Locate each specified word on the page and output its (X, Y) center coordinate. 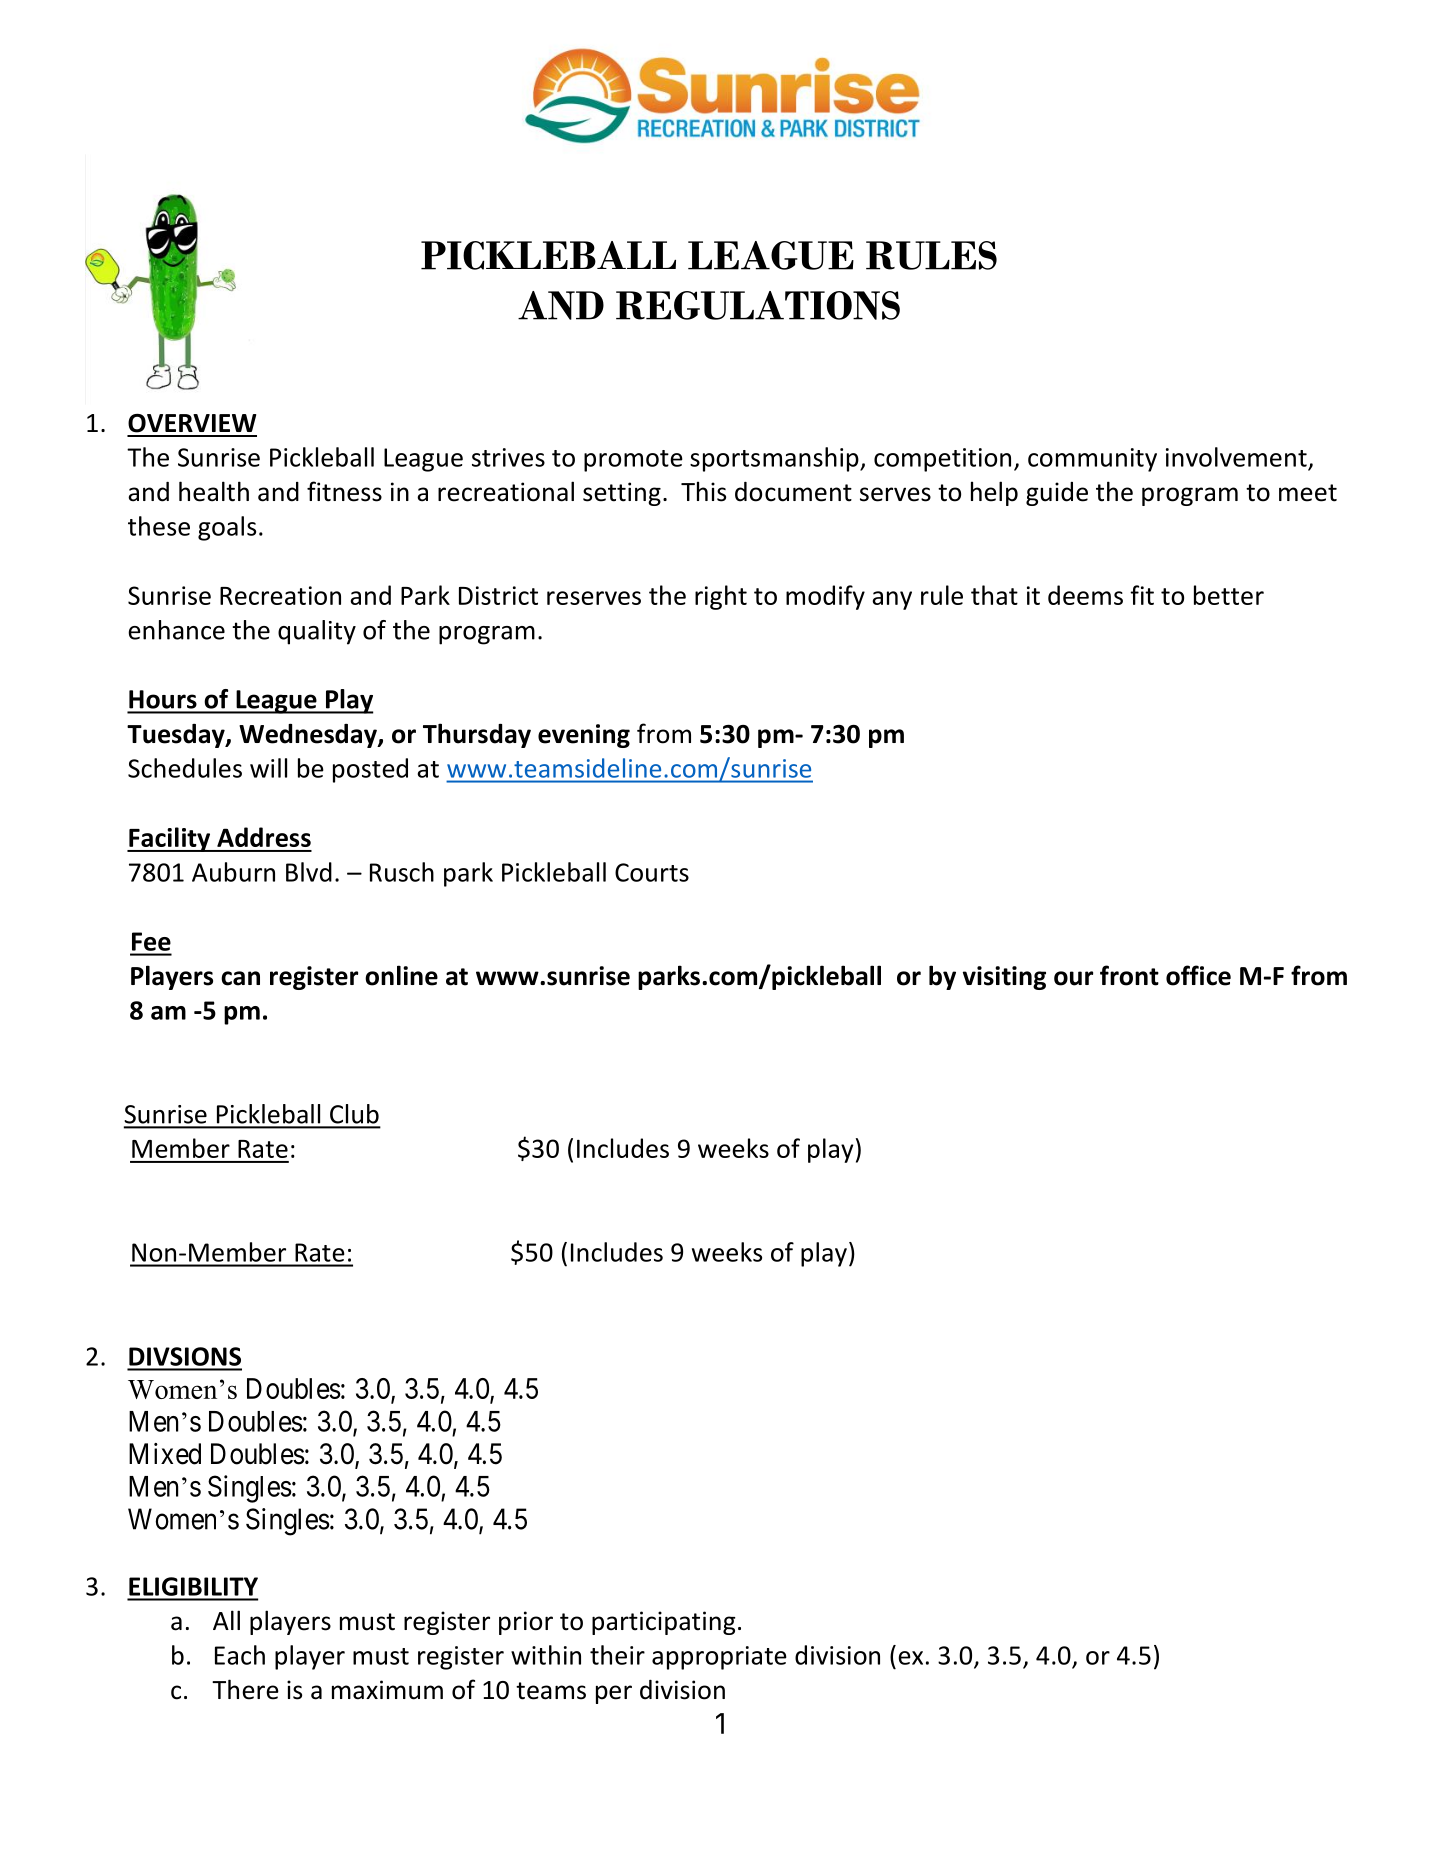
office (1198, 975)
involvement (1236, 457)
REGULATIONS (758, 305)
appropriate (719, 1658)
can (240, 978)
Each (240, 1655)
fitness (344, 491)
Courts (652, 872)
